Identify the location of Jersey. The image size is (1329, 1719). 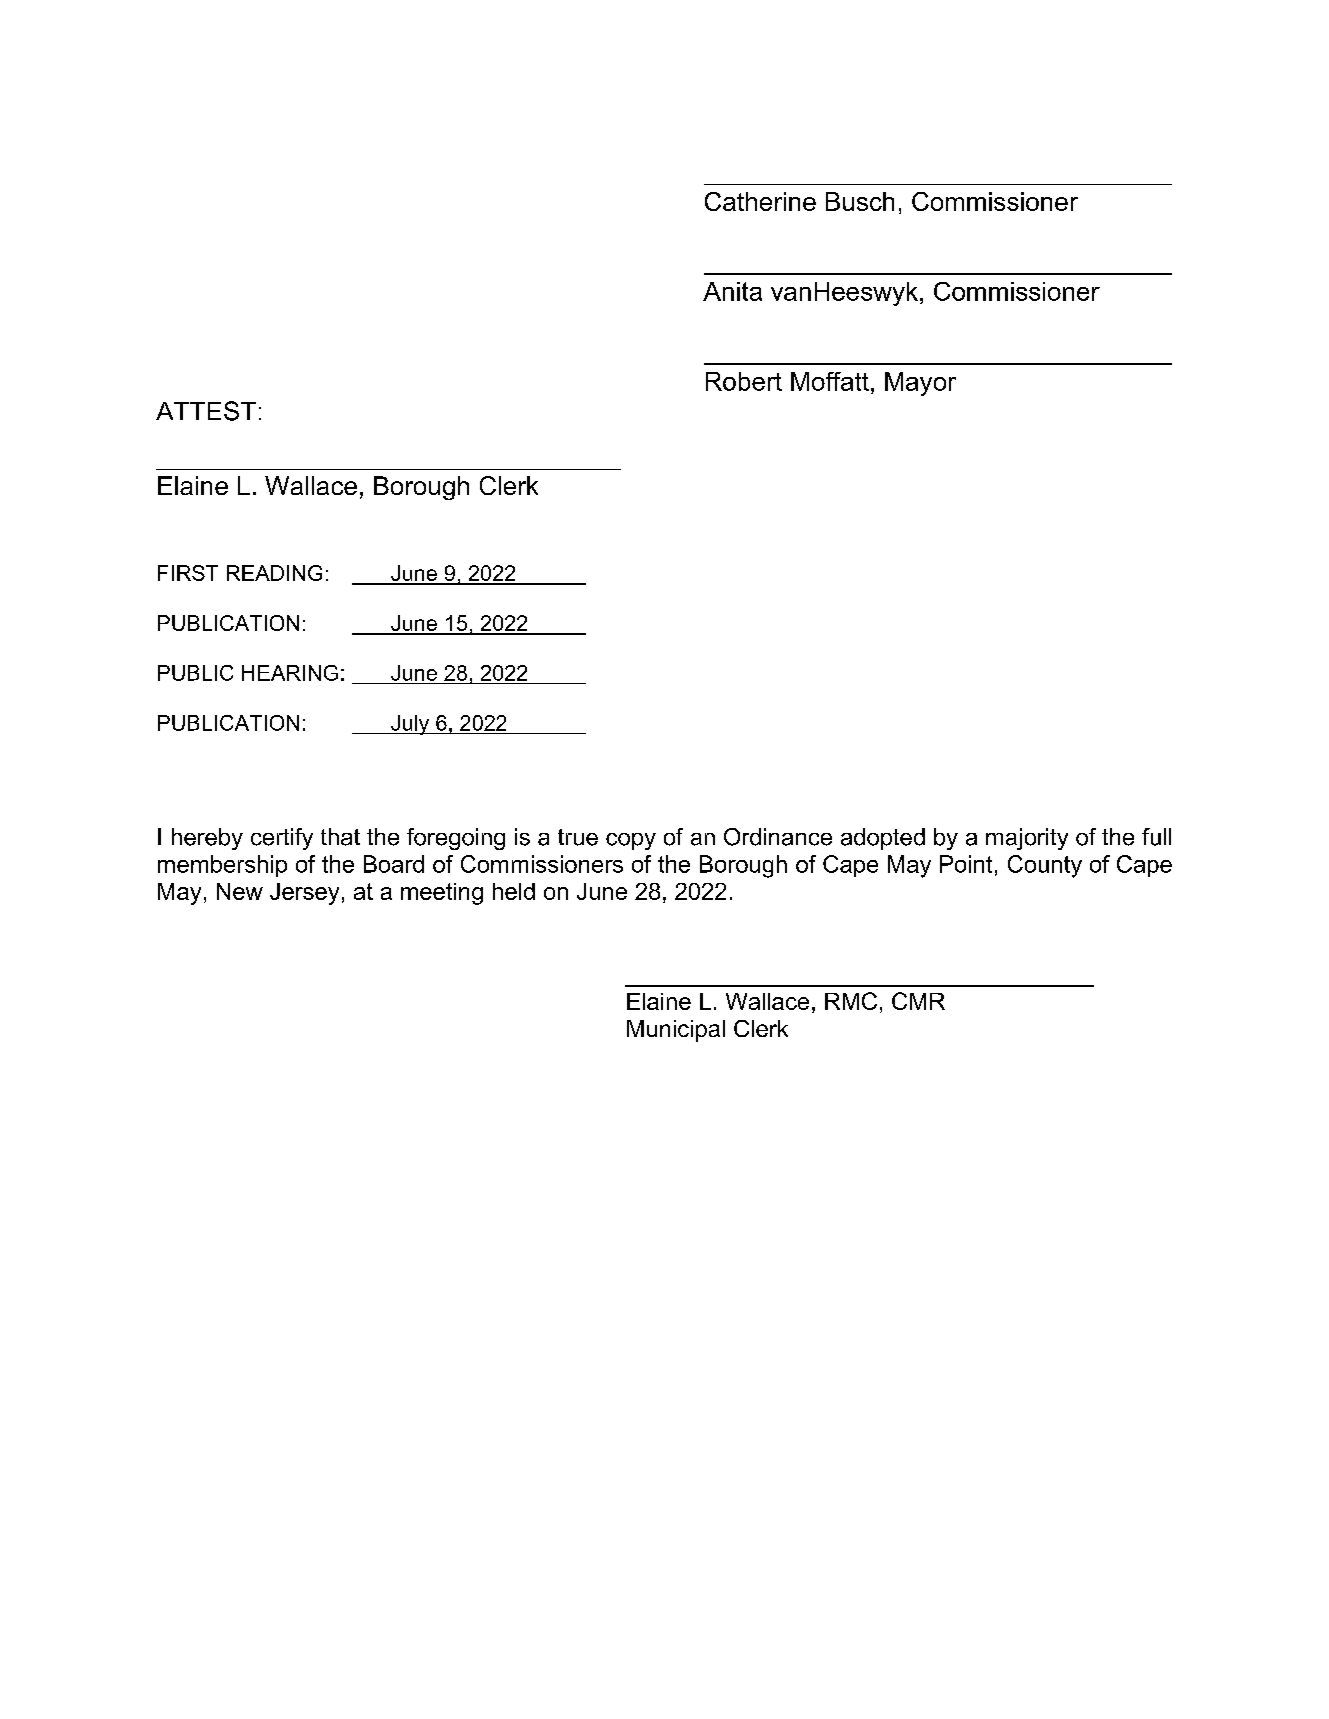
(304, 894).
